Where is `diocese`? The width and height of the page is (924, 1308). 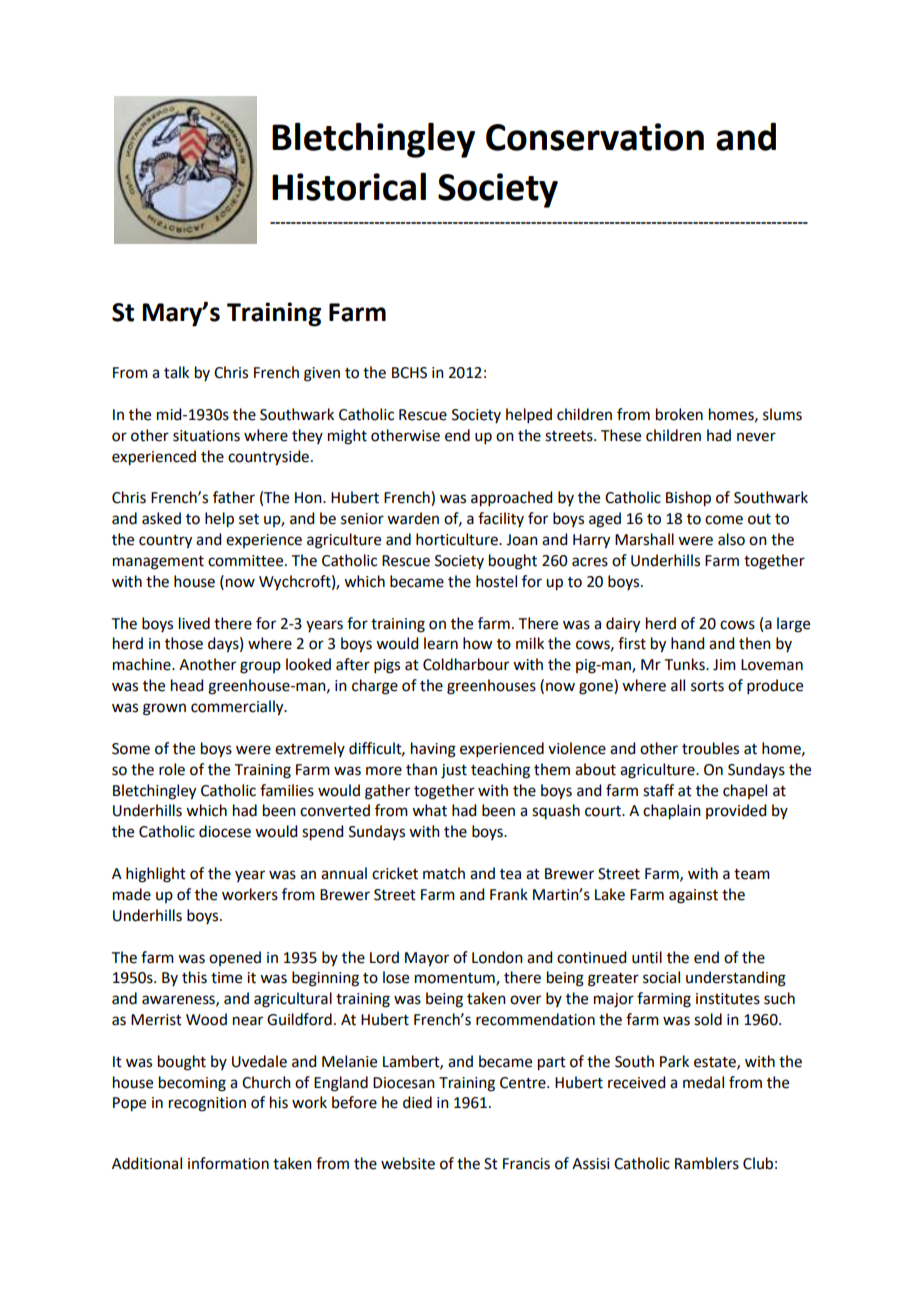 diocese is located at coordinates (225, 831).
